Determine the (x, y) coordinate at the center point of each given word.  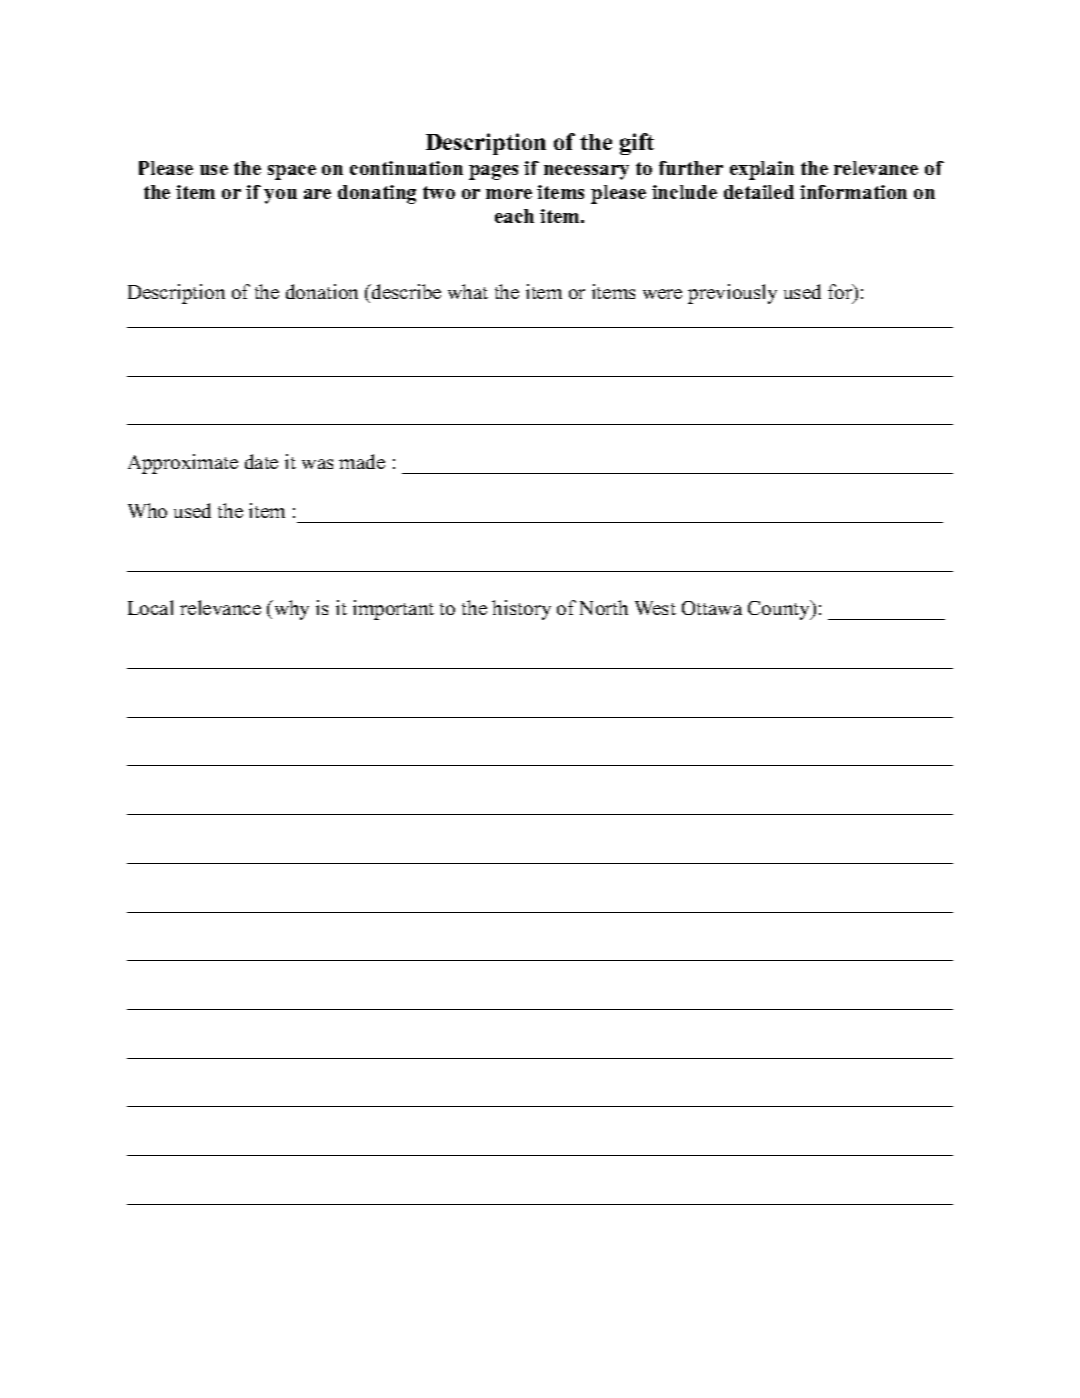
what (468, 291)
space (292, 172)
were (662, 294)
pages (493, 172)
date (261, 461)
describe (405, 291)
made (362, 461)
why (290, 610)
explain (762, 170)
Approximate (183, 464)
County (780, 610)
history (521, 610)
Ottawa (712, 608)
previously (732, 294)
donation (322, 291)
